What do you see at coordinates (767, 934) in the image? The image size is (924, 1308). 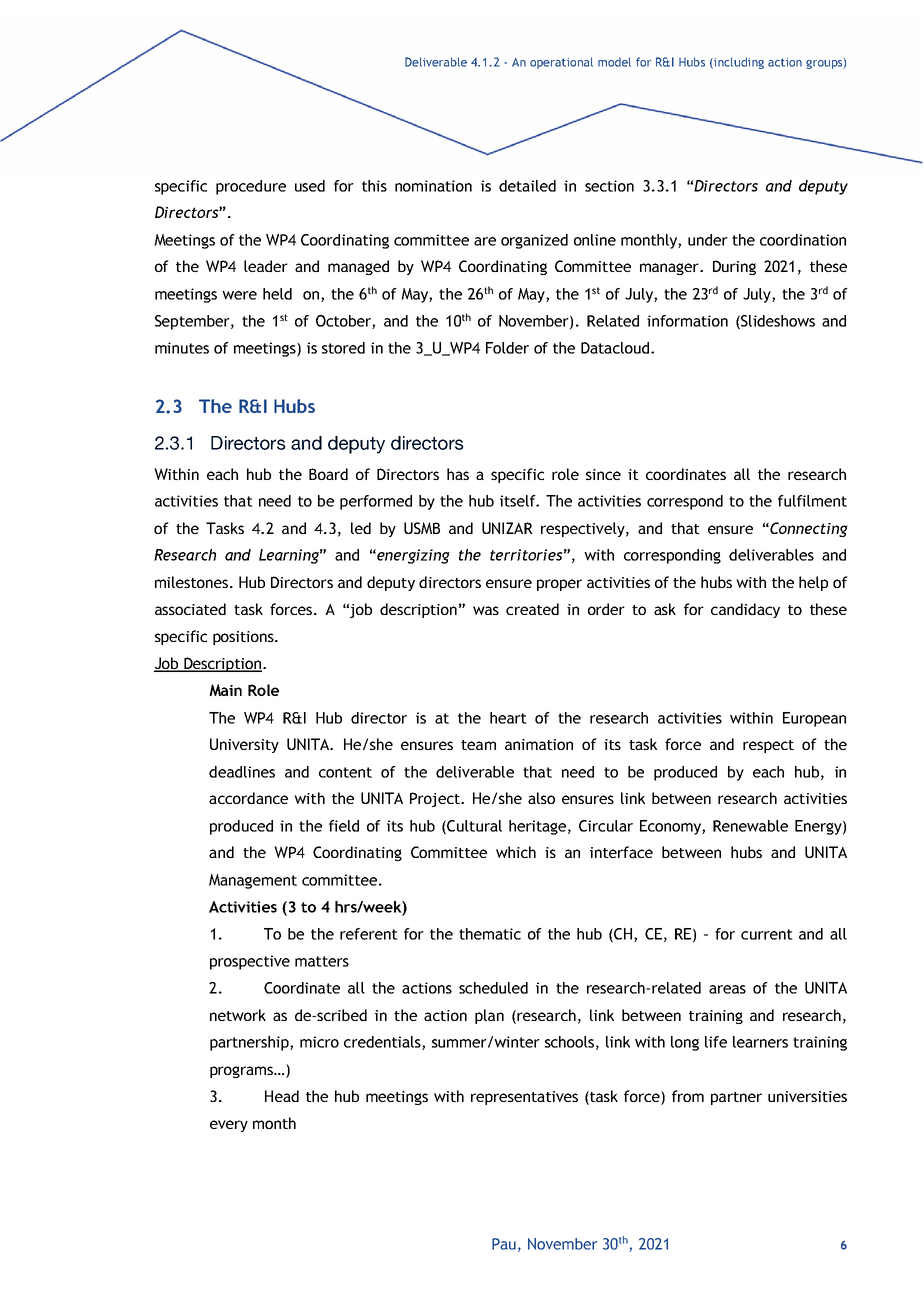 I see `current` at bounding box center [767, 934].
